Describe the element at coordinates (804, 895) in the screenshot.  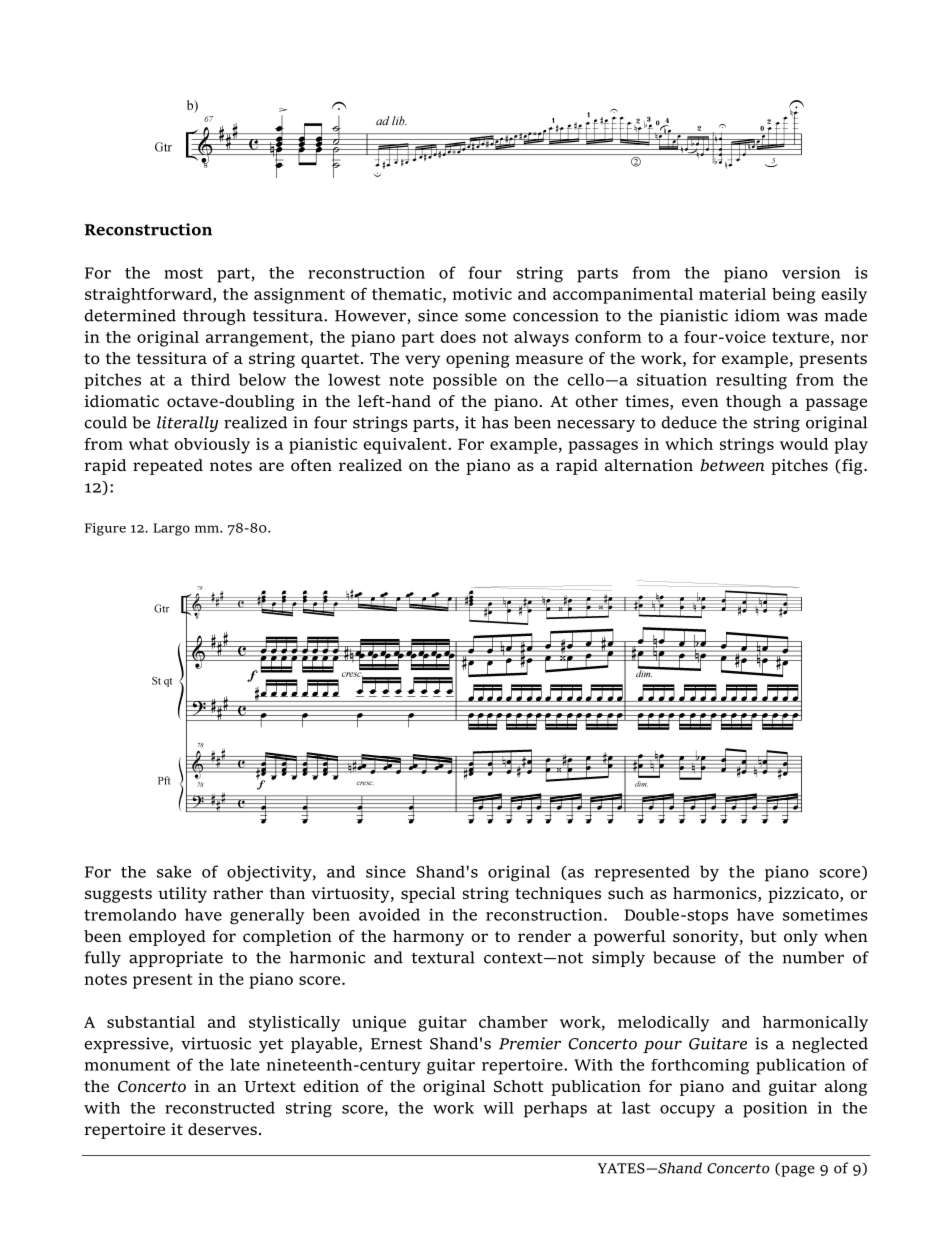
I see `pizzicato` at that location.
